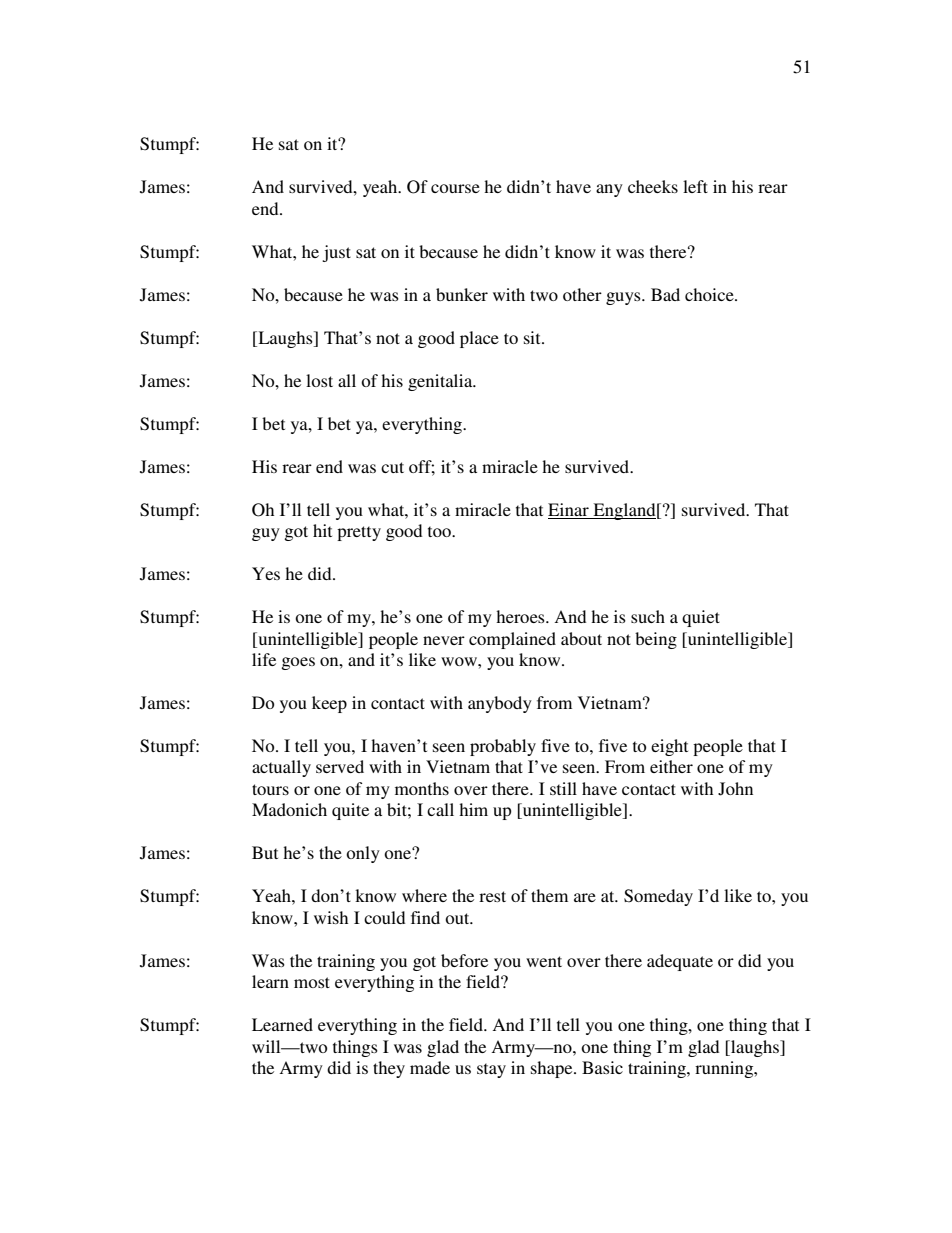  Describe the element at coordinates (701, 618) in the screenshot. I see `quiet` at that location.
